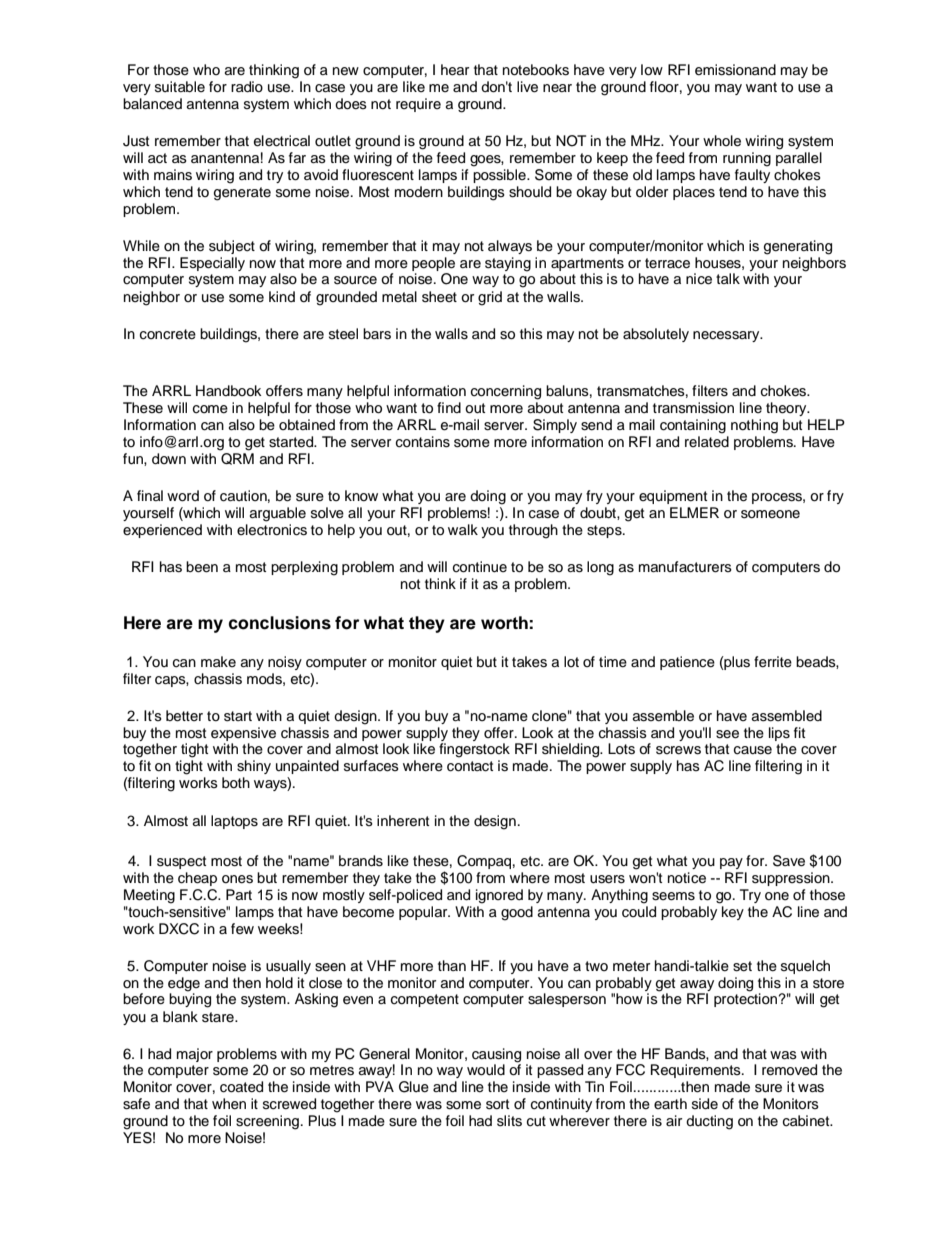 This screenshot has height=1233, width=952. What do you see at coordinates (183, 496) in the screenshot?
I see `word` at bounding box center [183, 496].
